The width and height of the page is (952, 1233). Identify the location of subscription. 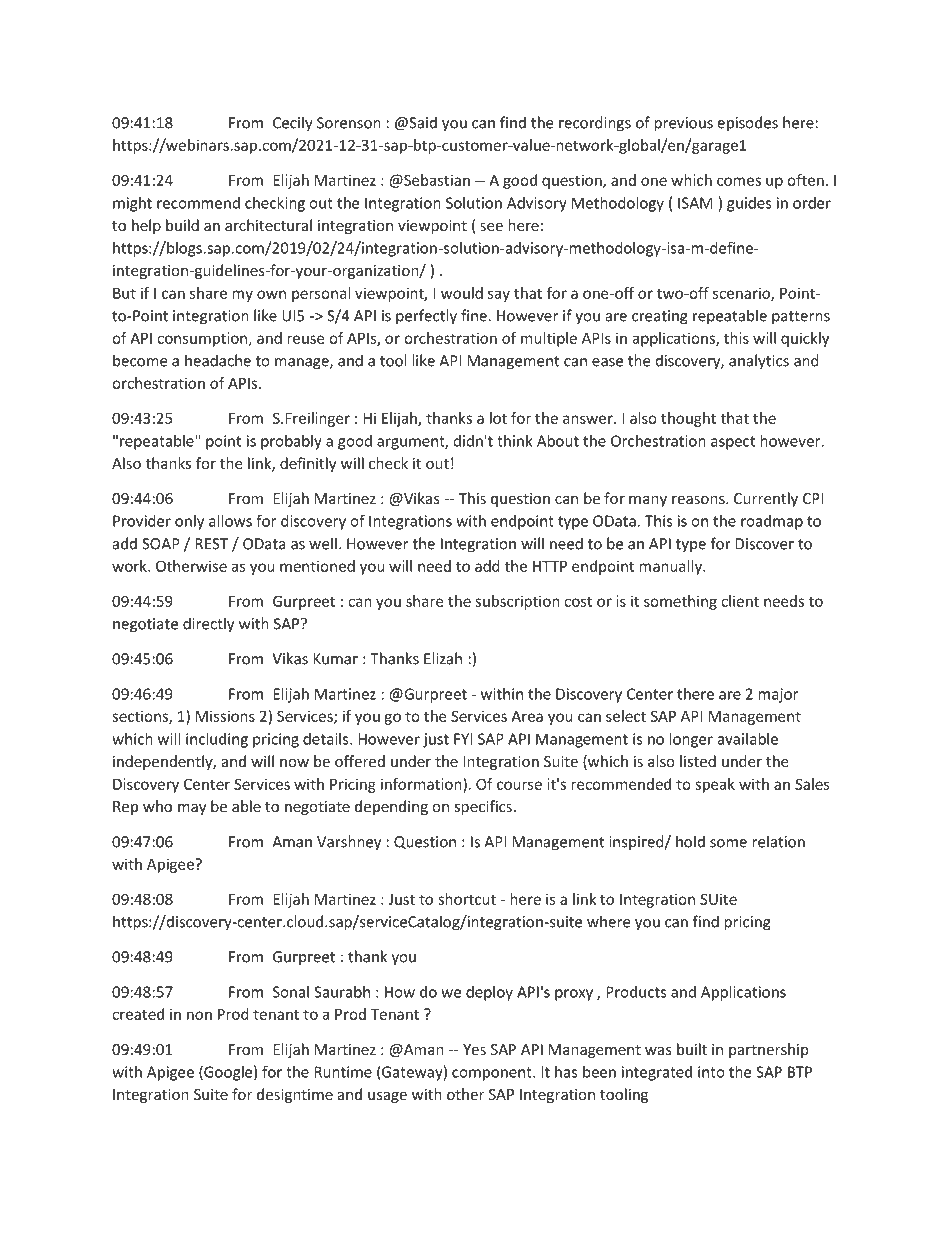
(517, 602).
